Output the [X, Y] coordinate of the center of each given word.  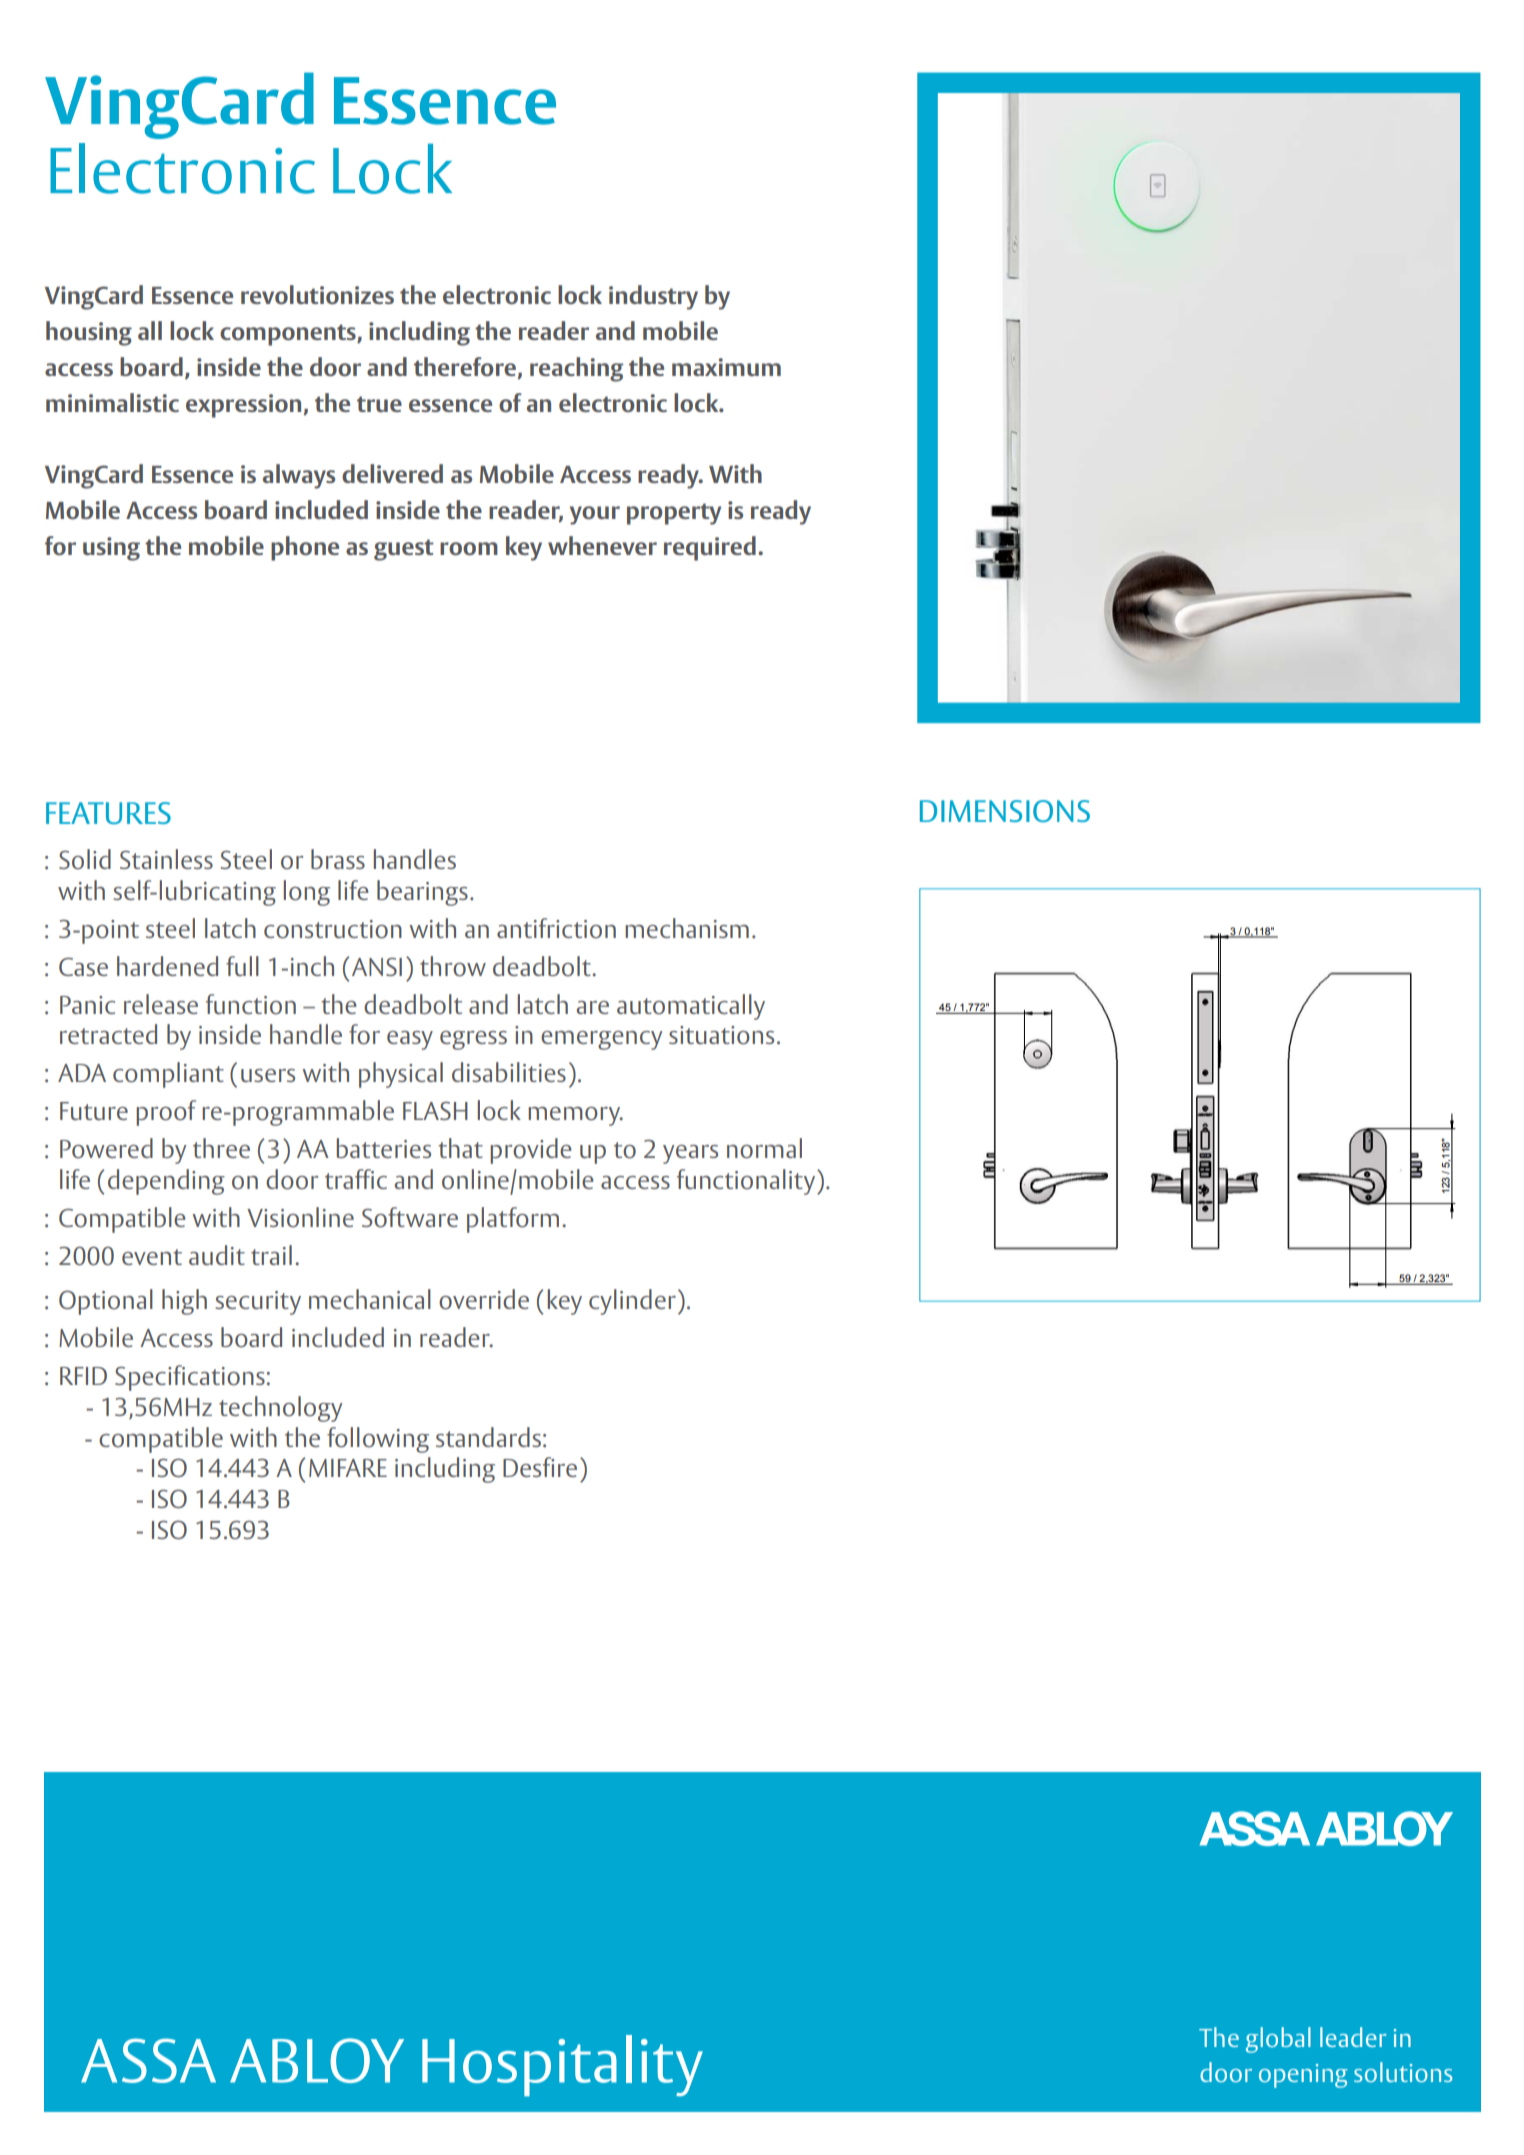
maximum [726, 367]
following [378, 1440]
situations [721, 1035]
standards [488, 1437]
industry [653, 297]
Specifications [190, 1378]
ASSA [148, 2060]
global [1278, 2040]
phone [305, 548]
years [690, 1154]
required [710, 548]
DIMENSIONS [1005, 811]
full [242, 966]
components [289, 335]
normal [764, 1148]
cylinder [632, 1302]
